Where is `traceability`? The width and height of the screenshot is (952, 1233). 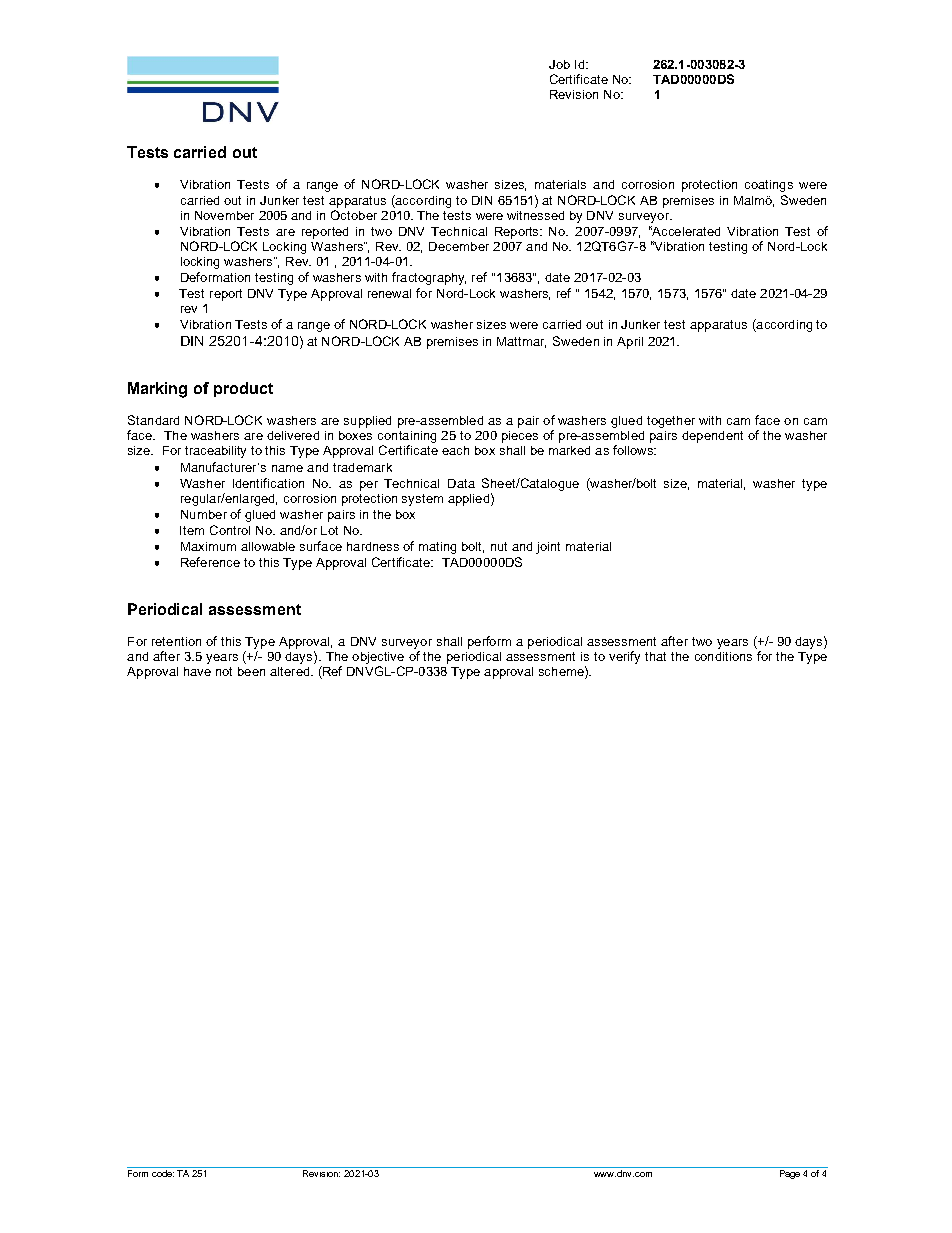
traceability is located at coordinates (215, 452).
